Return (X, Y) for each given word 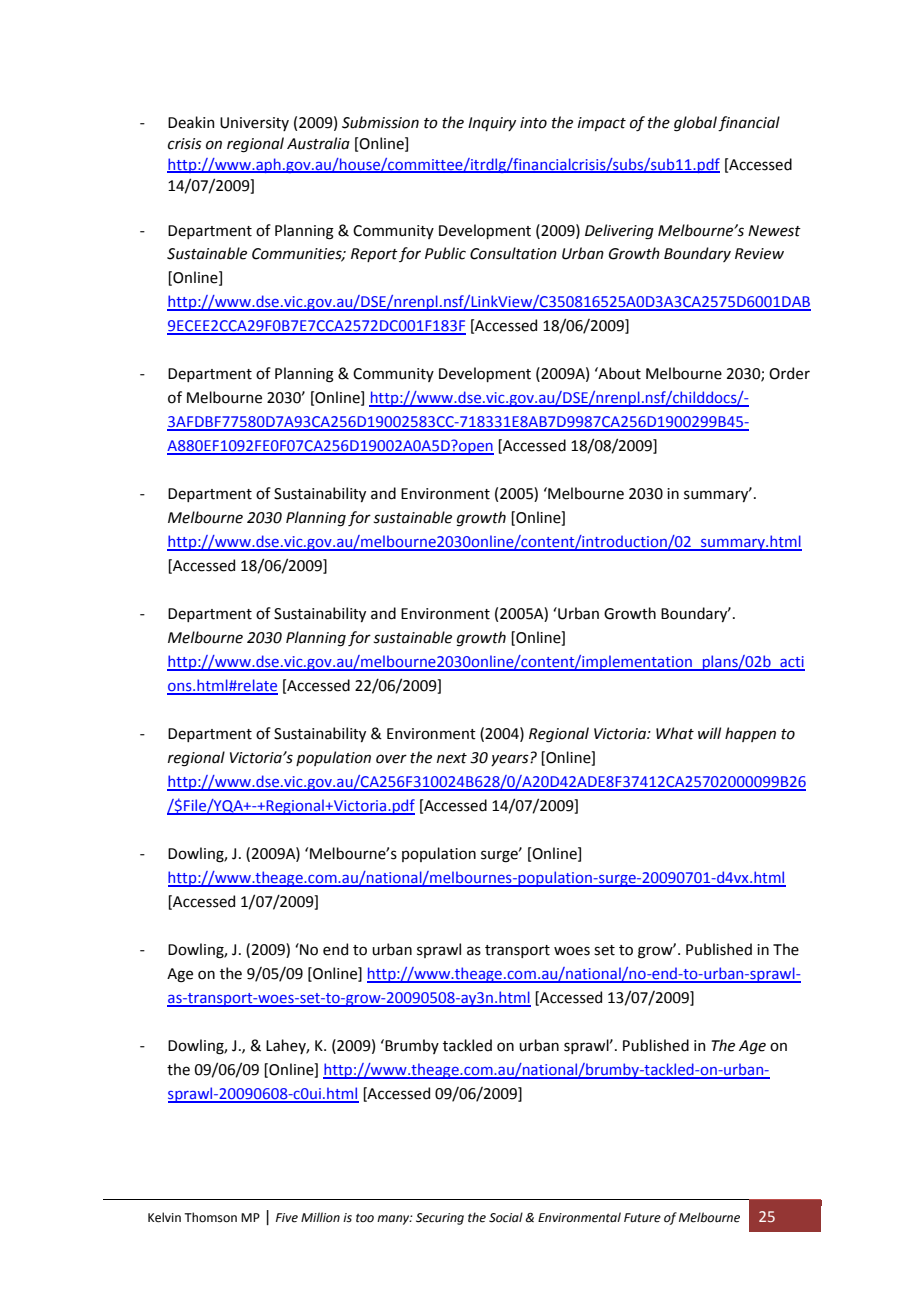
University (254, 124)
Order (789, 373)
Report (374, 255)
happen (750, 734)
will (709, 733)
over (391, 759)
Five (287, 1218)
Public (445, 253)
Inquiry (492, 124)
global (695, 124)
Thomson (210, 1217)
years (511, 760)
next (452, 758)
